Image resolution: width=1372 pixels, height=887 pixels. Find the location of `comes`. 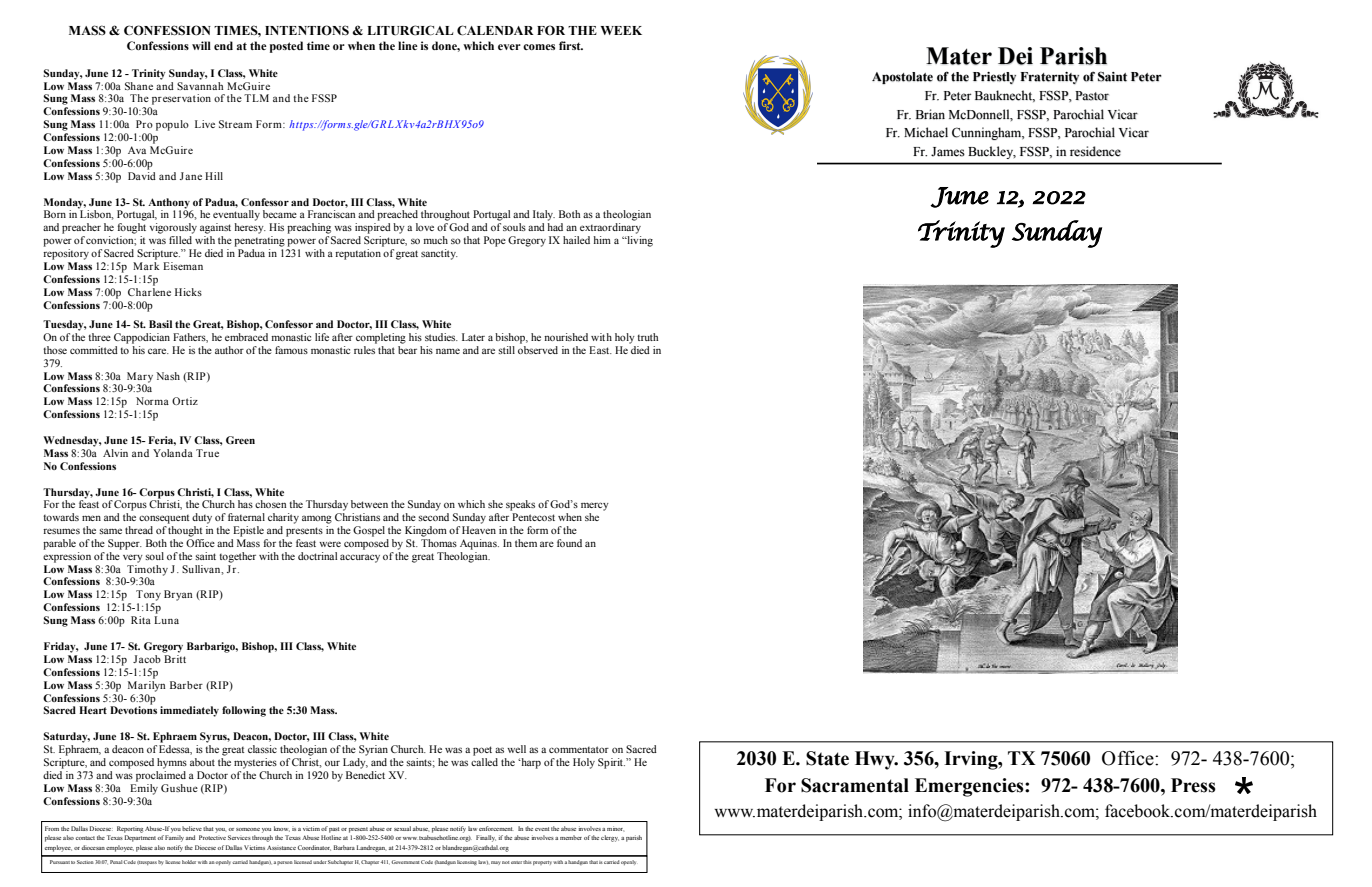

comes is located at coordinates (539, 47).
